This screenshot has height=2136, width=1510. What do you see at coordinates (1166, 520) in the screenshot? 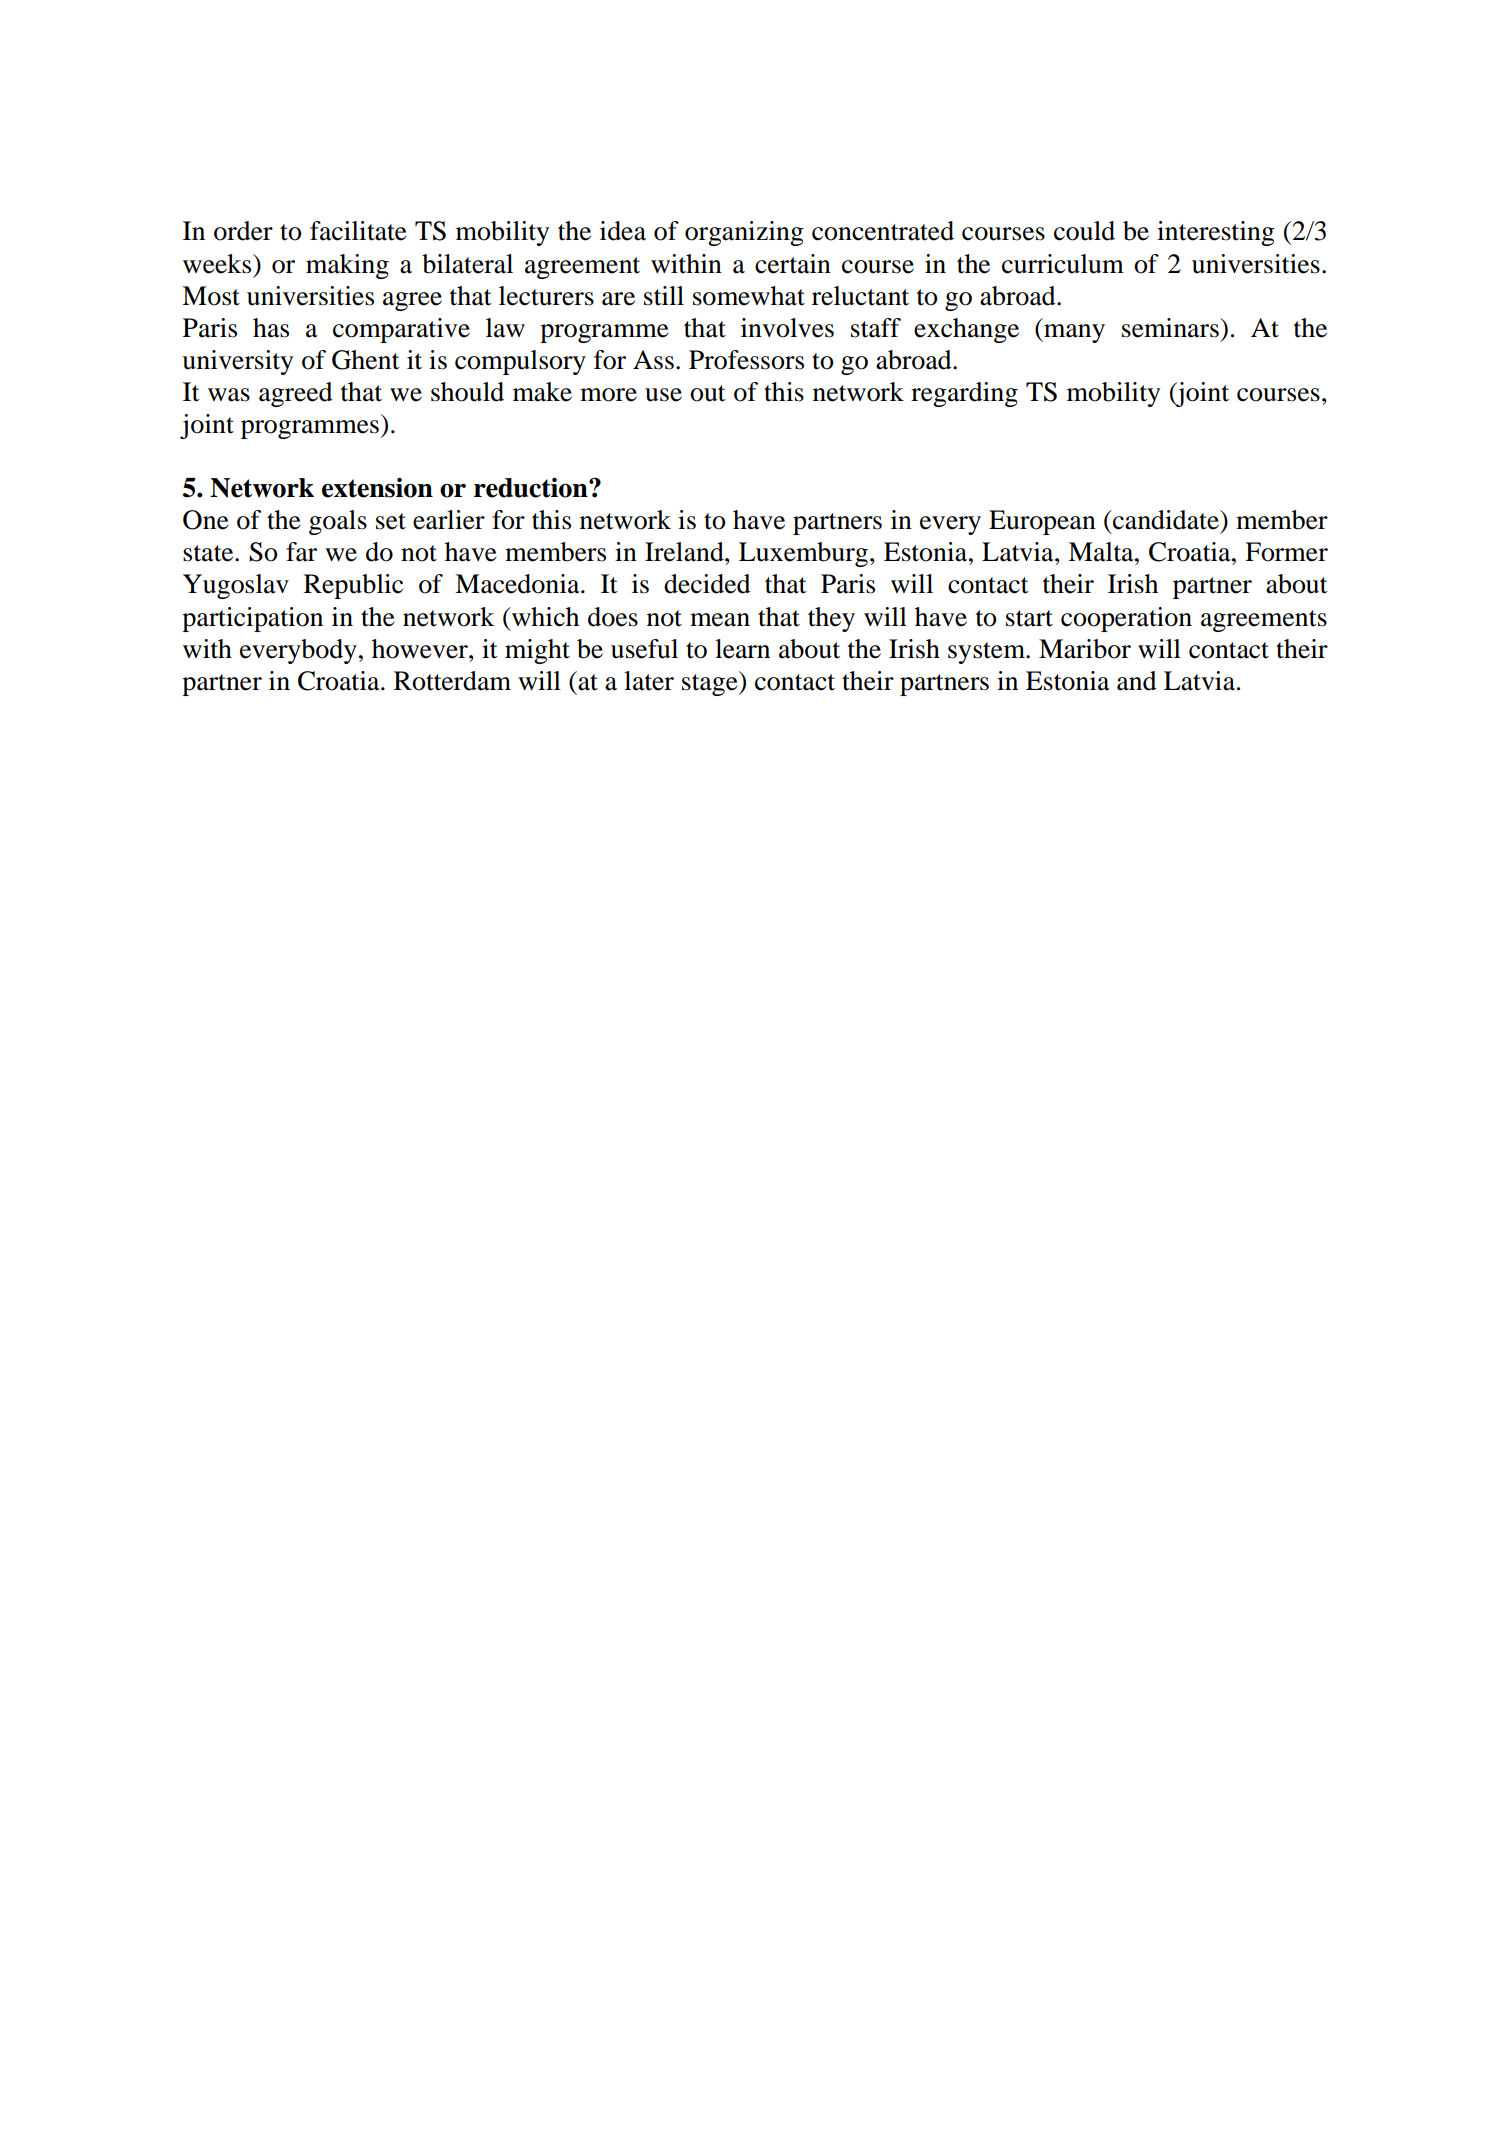
I see `candidate` at bounding box center [1166, 520].
